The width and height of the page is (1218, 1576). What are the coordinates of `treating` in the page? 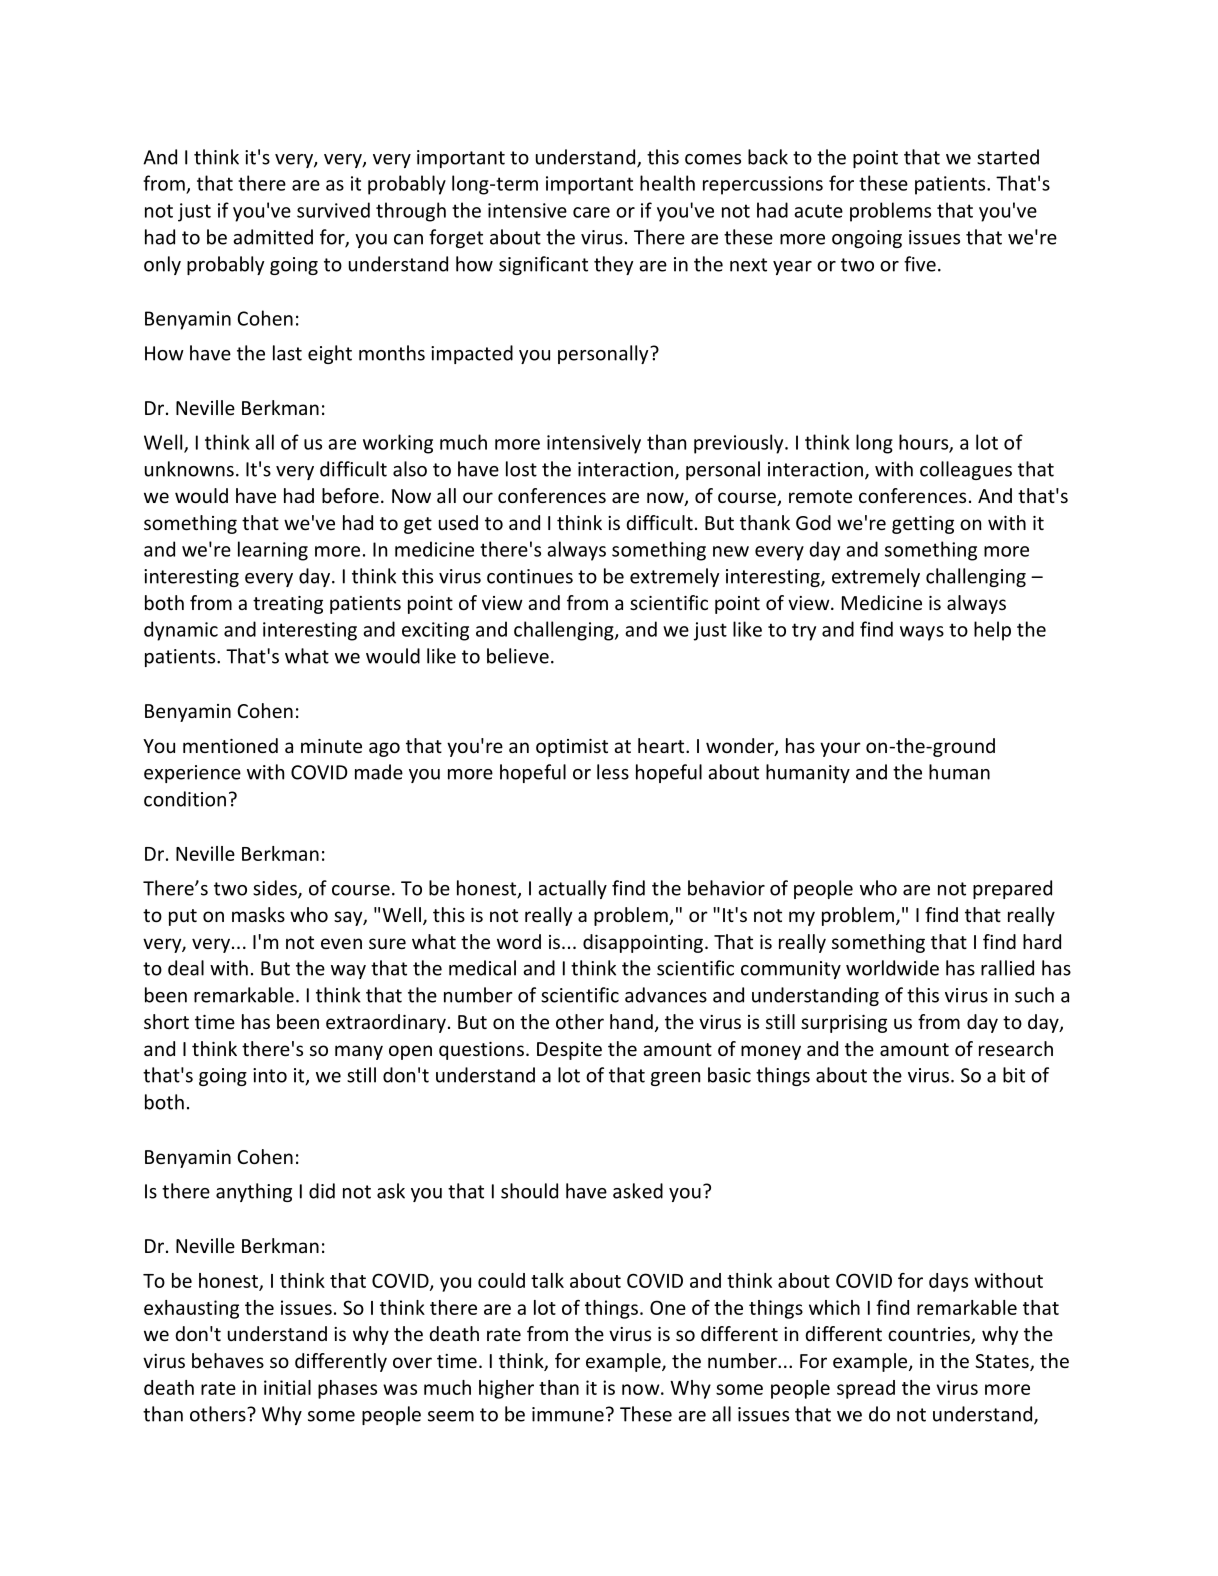 It's located at (288, 605).
